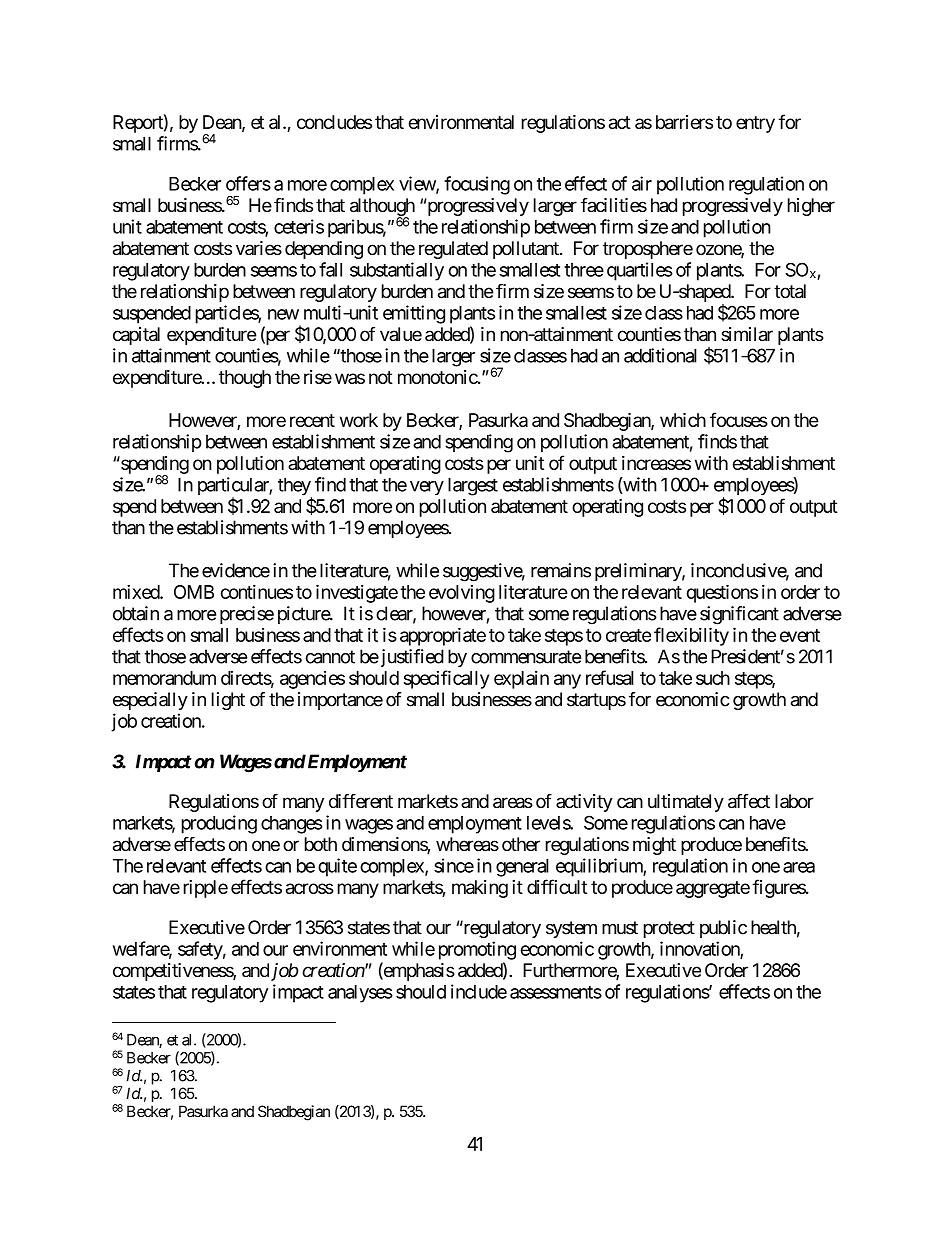 The height and width of the screenshot is (1233, 952). What do you see at coordinates (477, 950) in the screenshot?
I see `promoting` at bounding box center [477, 950].
